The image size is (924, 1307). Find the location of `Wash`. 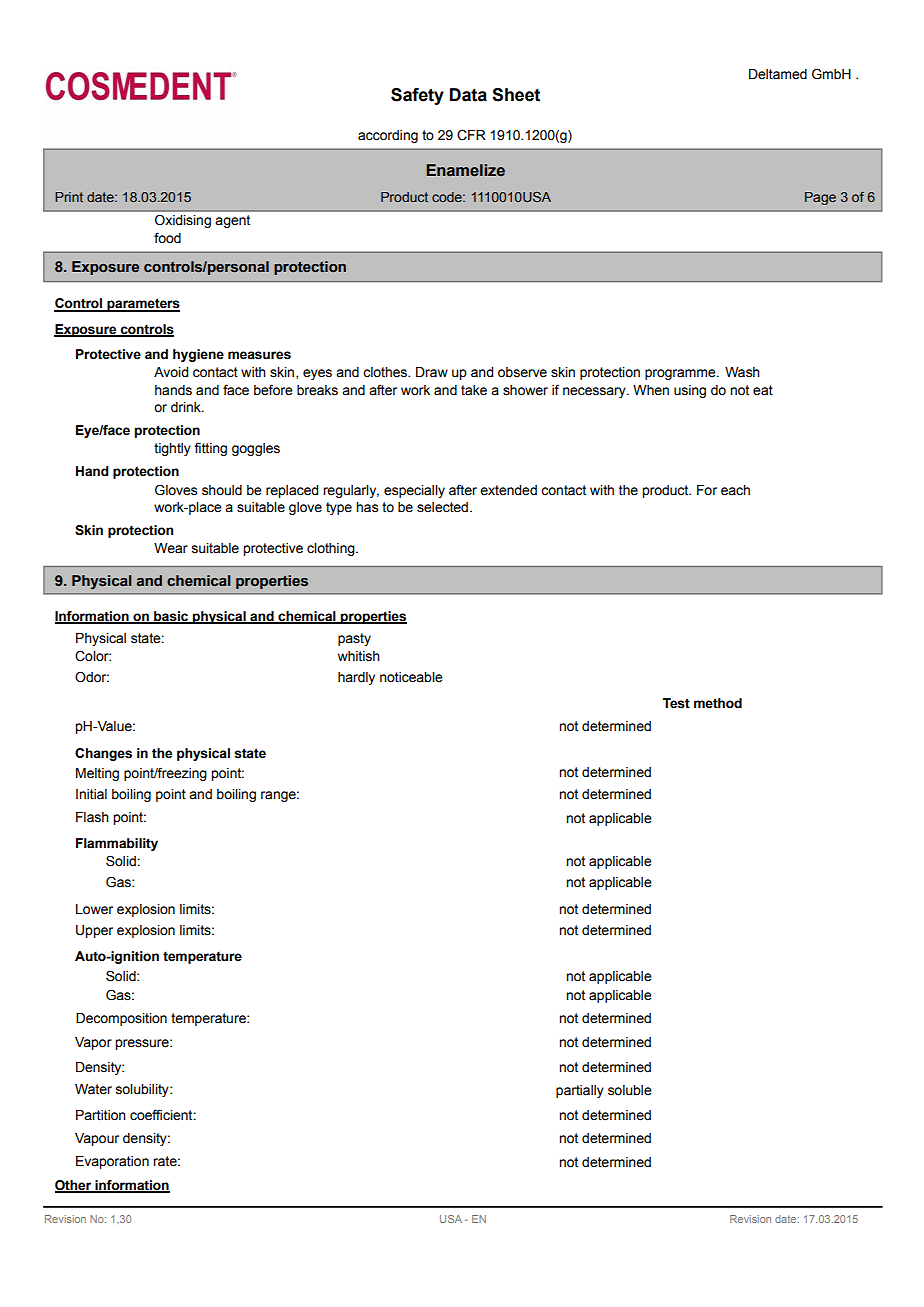

Wash is located at coordinates (742, 372).
